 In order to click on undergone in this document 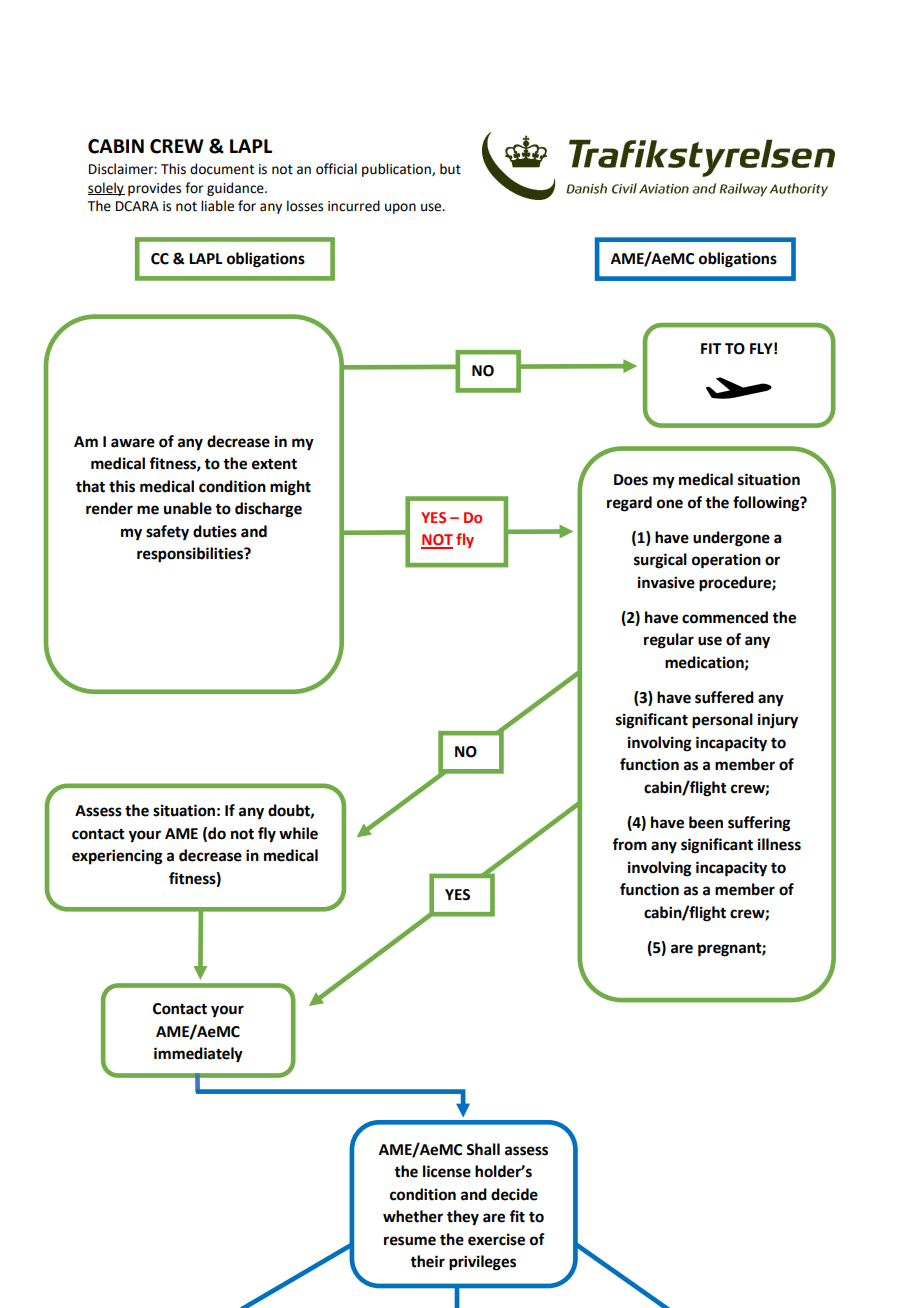, I will do `click(731, 539)`.
